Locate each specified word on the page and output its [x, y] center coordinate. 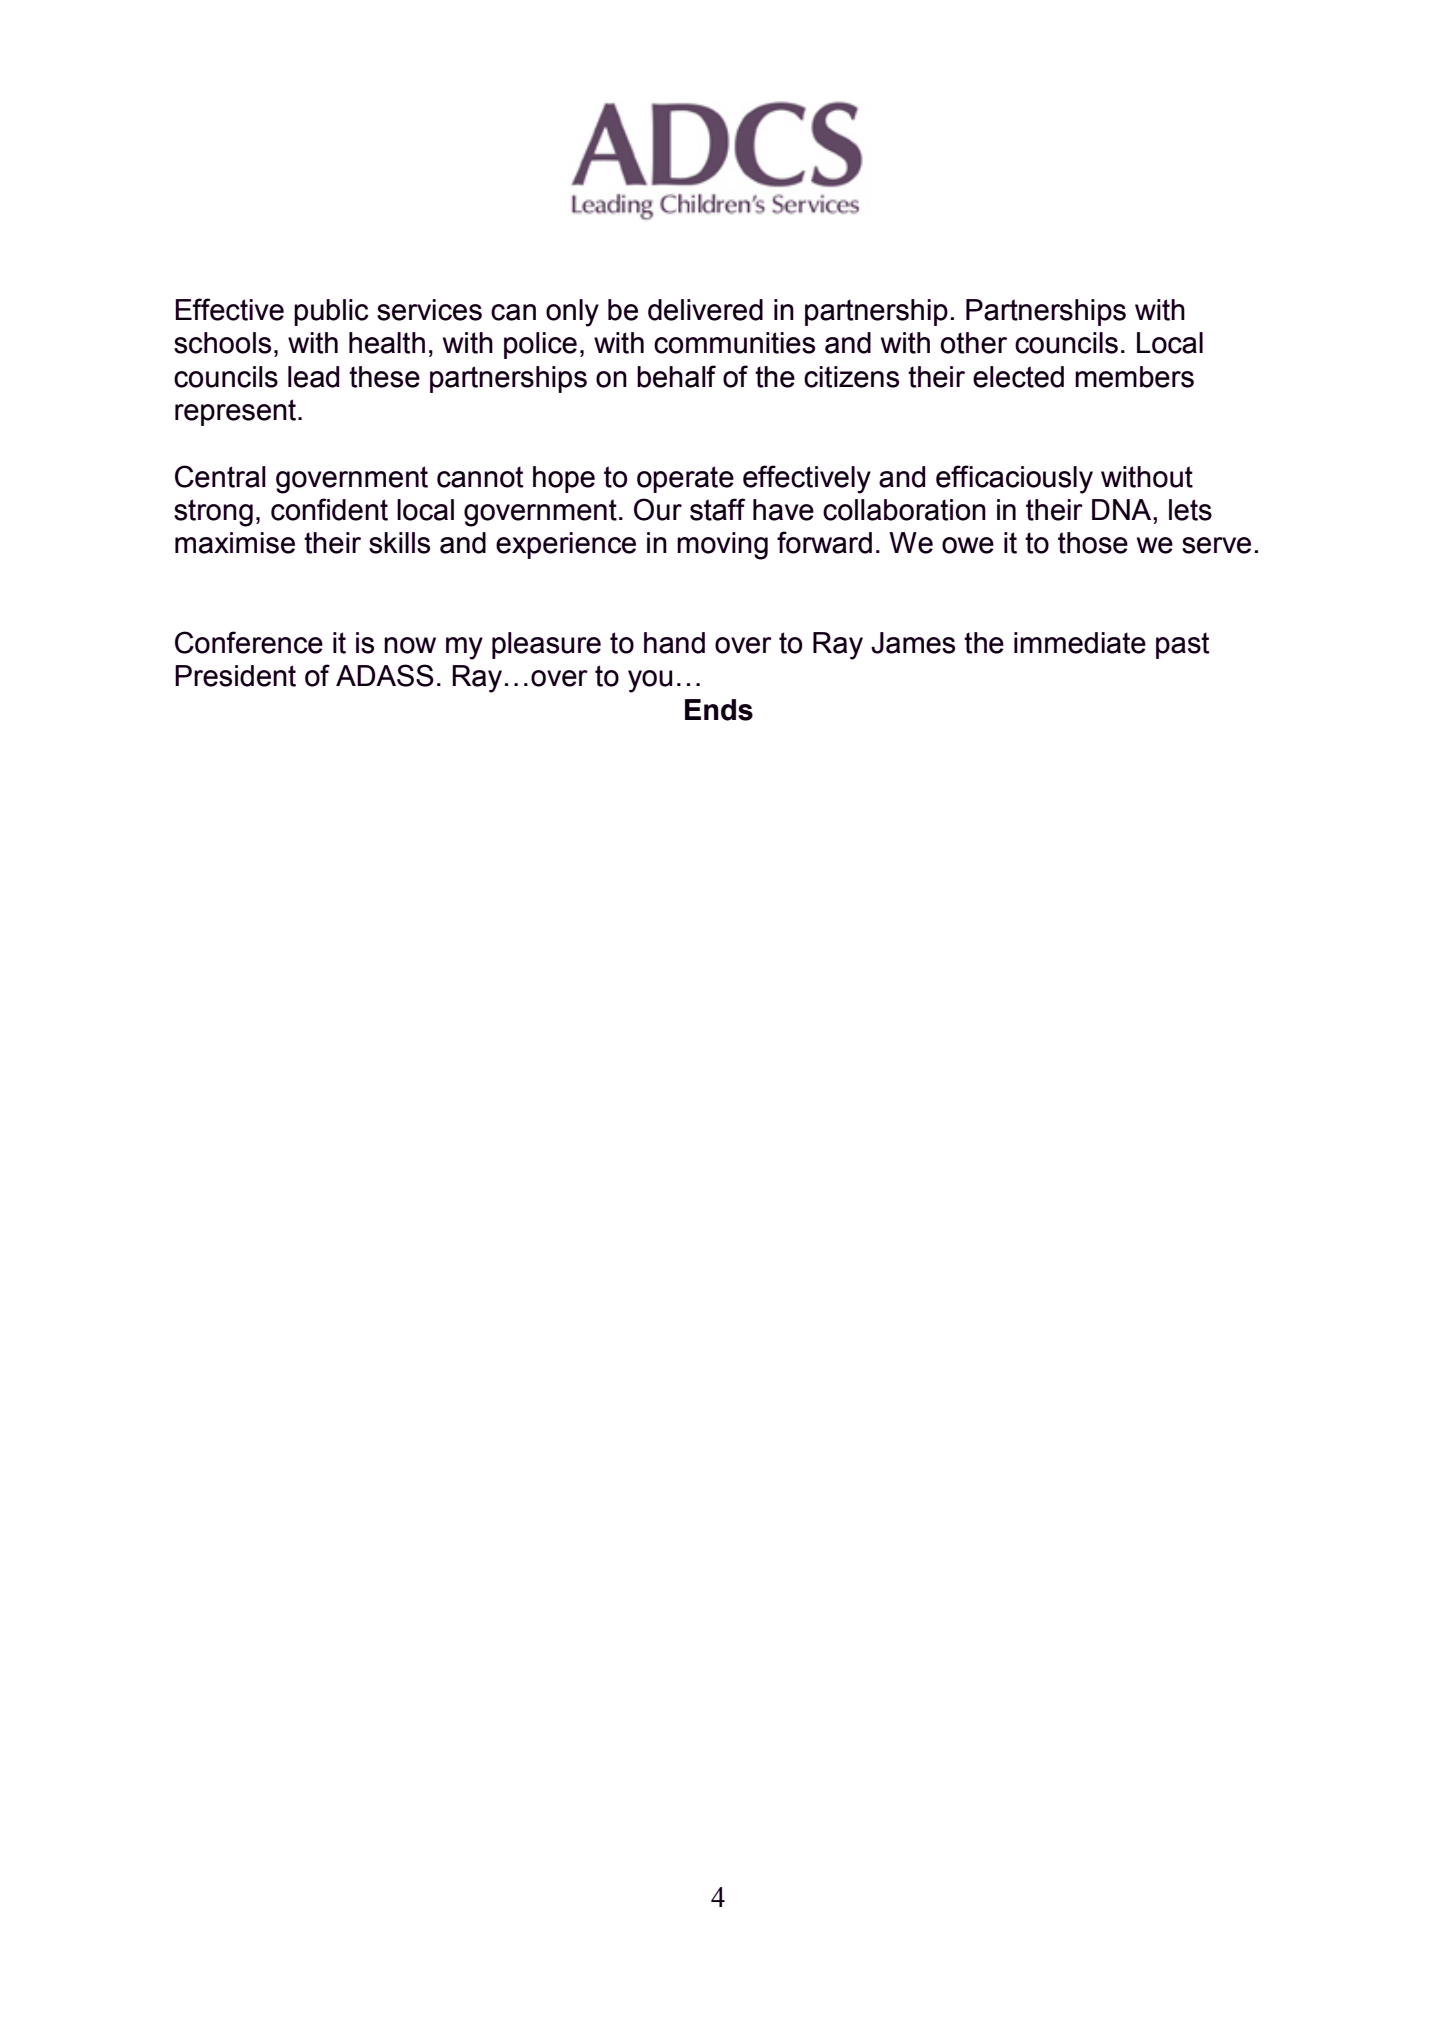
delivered [705, 310]
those [1093, 543]
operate [685, 479]
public [331, 312]
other [974, 343]
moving [722, 546]
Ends [719, 710]
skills [399, 543]
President [235, 676]
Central [220, 476]
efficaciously [1014, 479]
